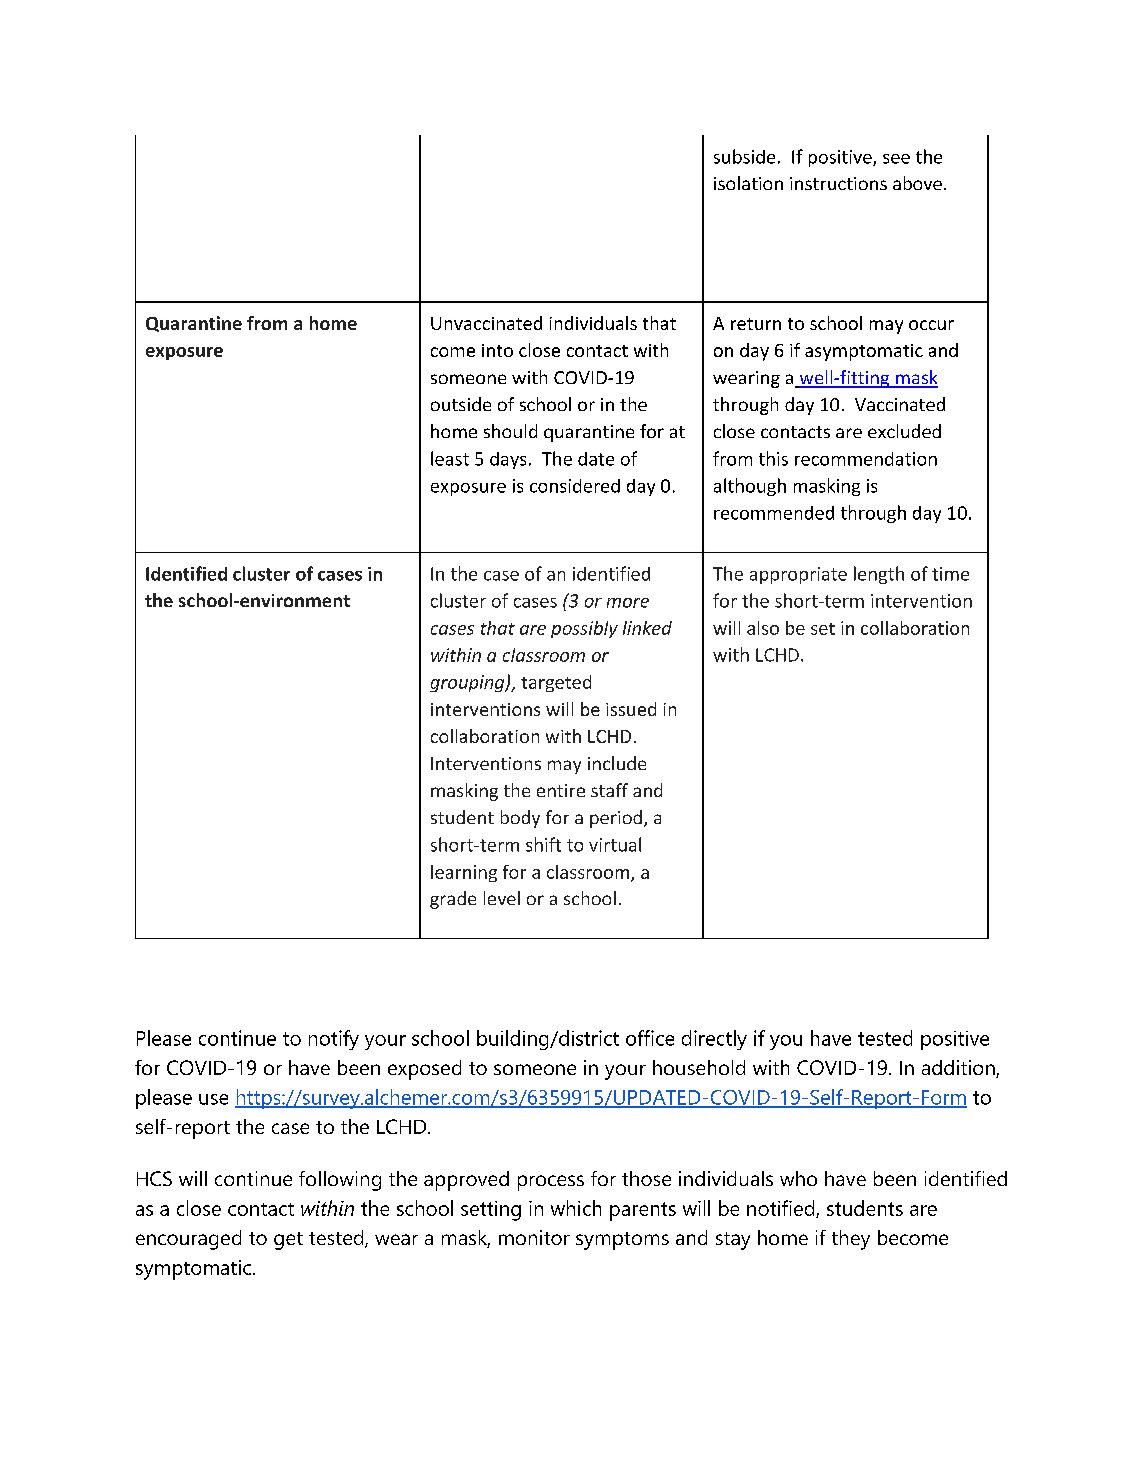 Image resolution: width=1144 pixels, height=1481 pixels. What do you see at coordinates (576, 1208) in the screenshot?
I see `which` at bounding box center [576, 1208].
